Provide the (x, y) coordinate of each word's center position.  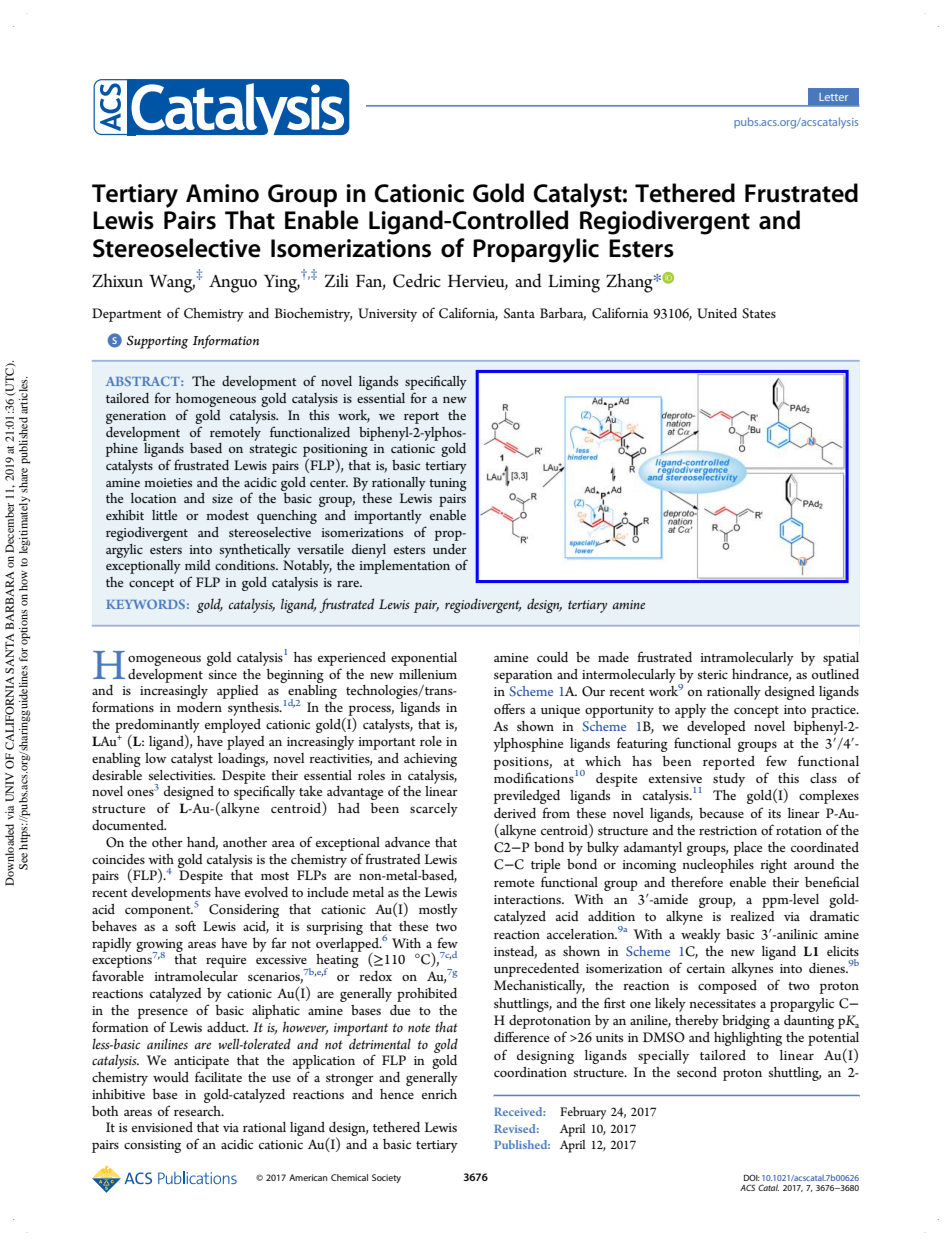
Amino (222, 193)
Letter (833, 97)
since (222, 674)
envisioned (162, 1127)
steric (712, 674)
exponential (424, 659)
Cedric (417, 280)
